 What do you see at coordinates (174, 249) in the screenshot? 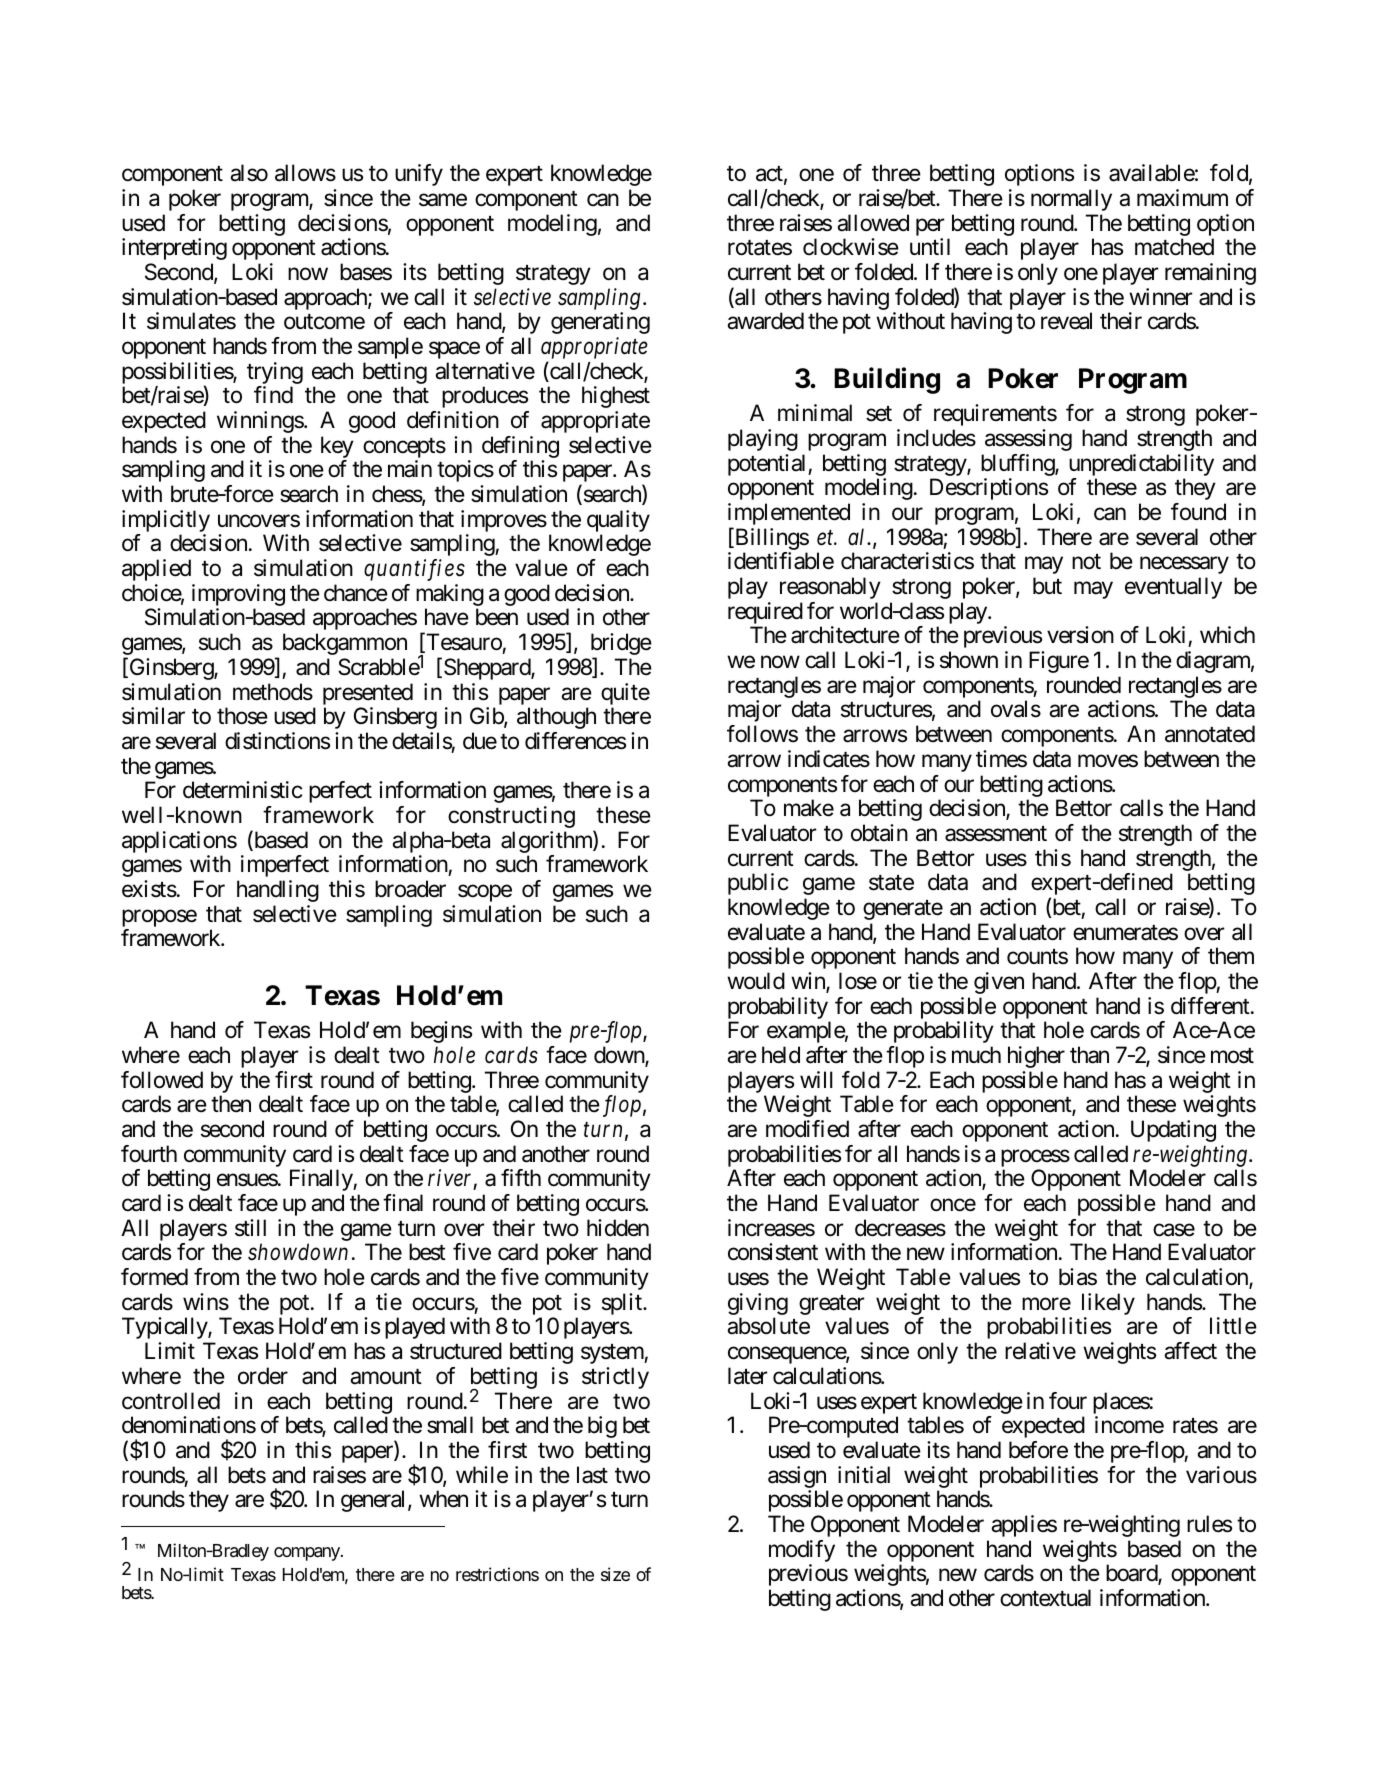
I see `interpreting` at bounding box center [174, 249].
